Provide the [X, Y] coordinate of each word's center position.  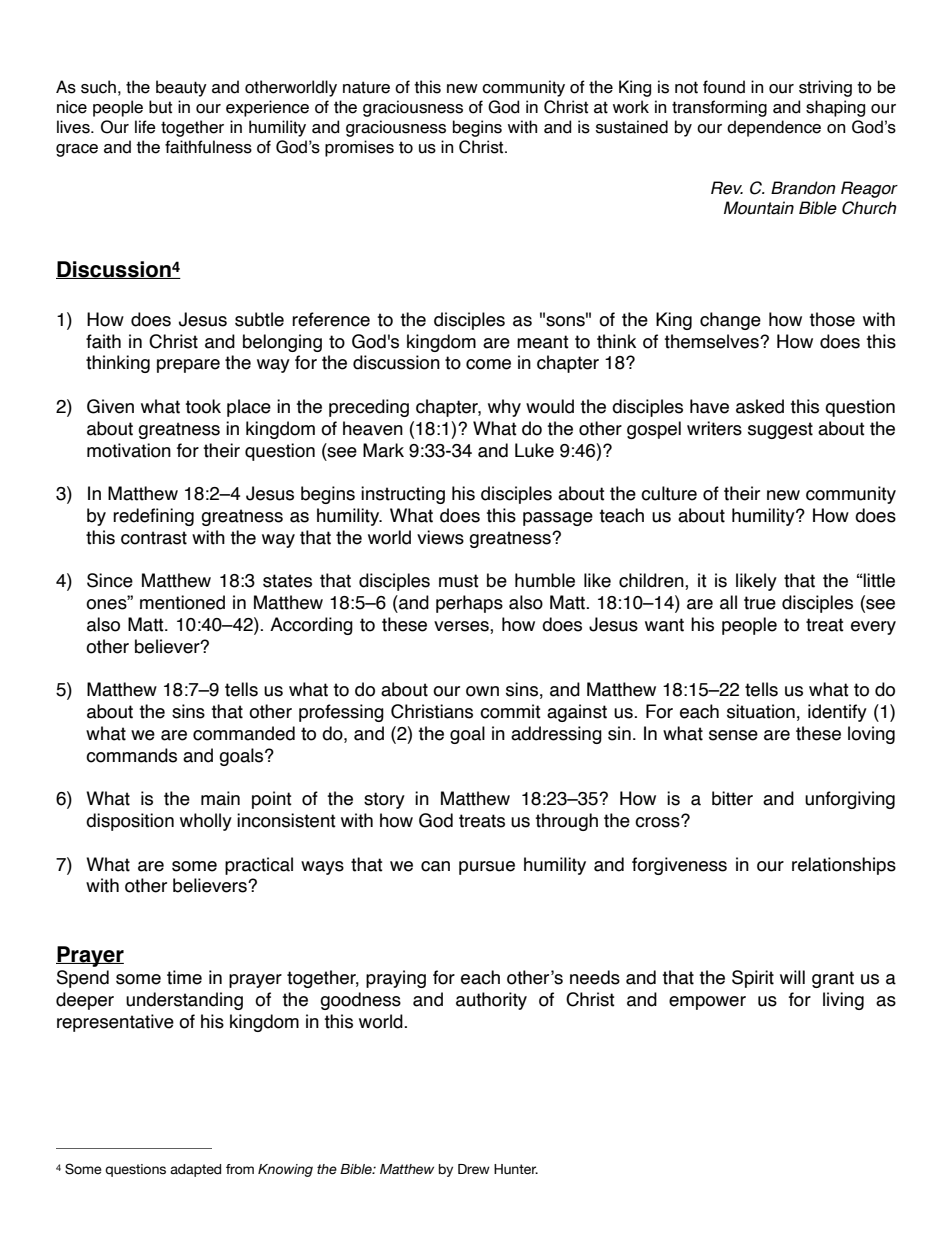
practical [259, 866]
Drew [474, 1169]
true [760, 603]
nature [366, 87]
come [488, 364]
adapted [195, 1170]
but [160, 107]
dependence [774, 128]
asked [760, 406]
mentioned [182, 602]
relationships [844, 866]
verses [462, 627]
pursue [487, 868]
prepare [188, 366]
